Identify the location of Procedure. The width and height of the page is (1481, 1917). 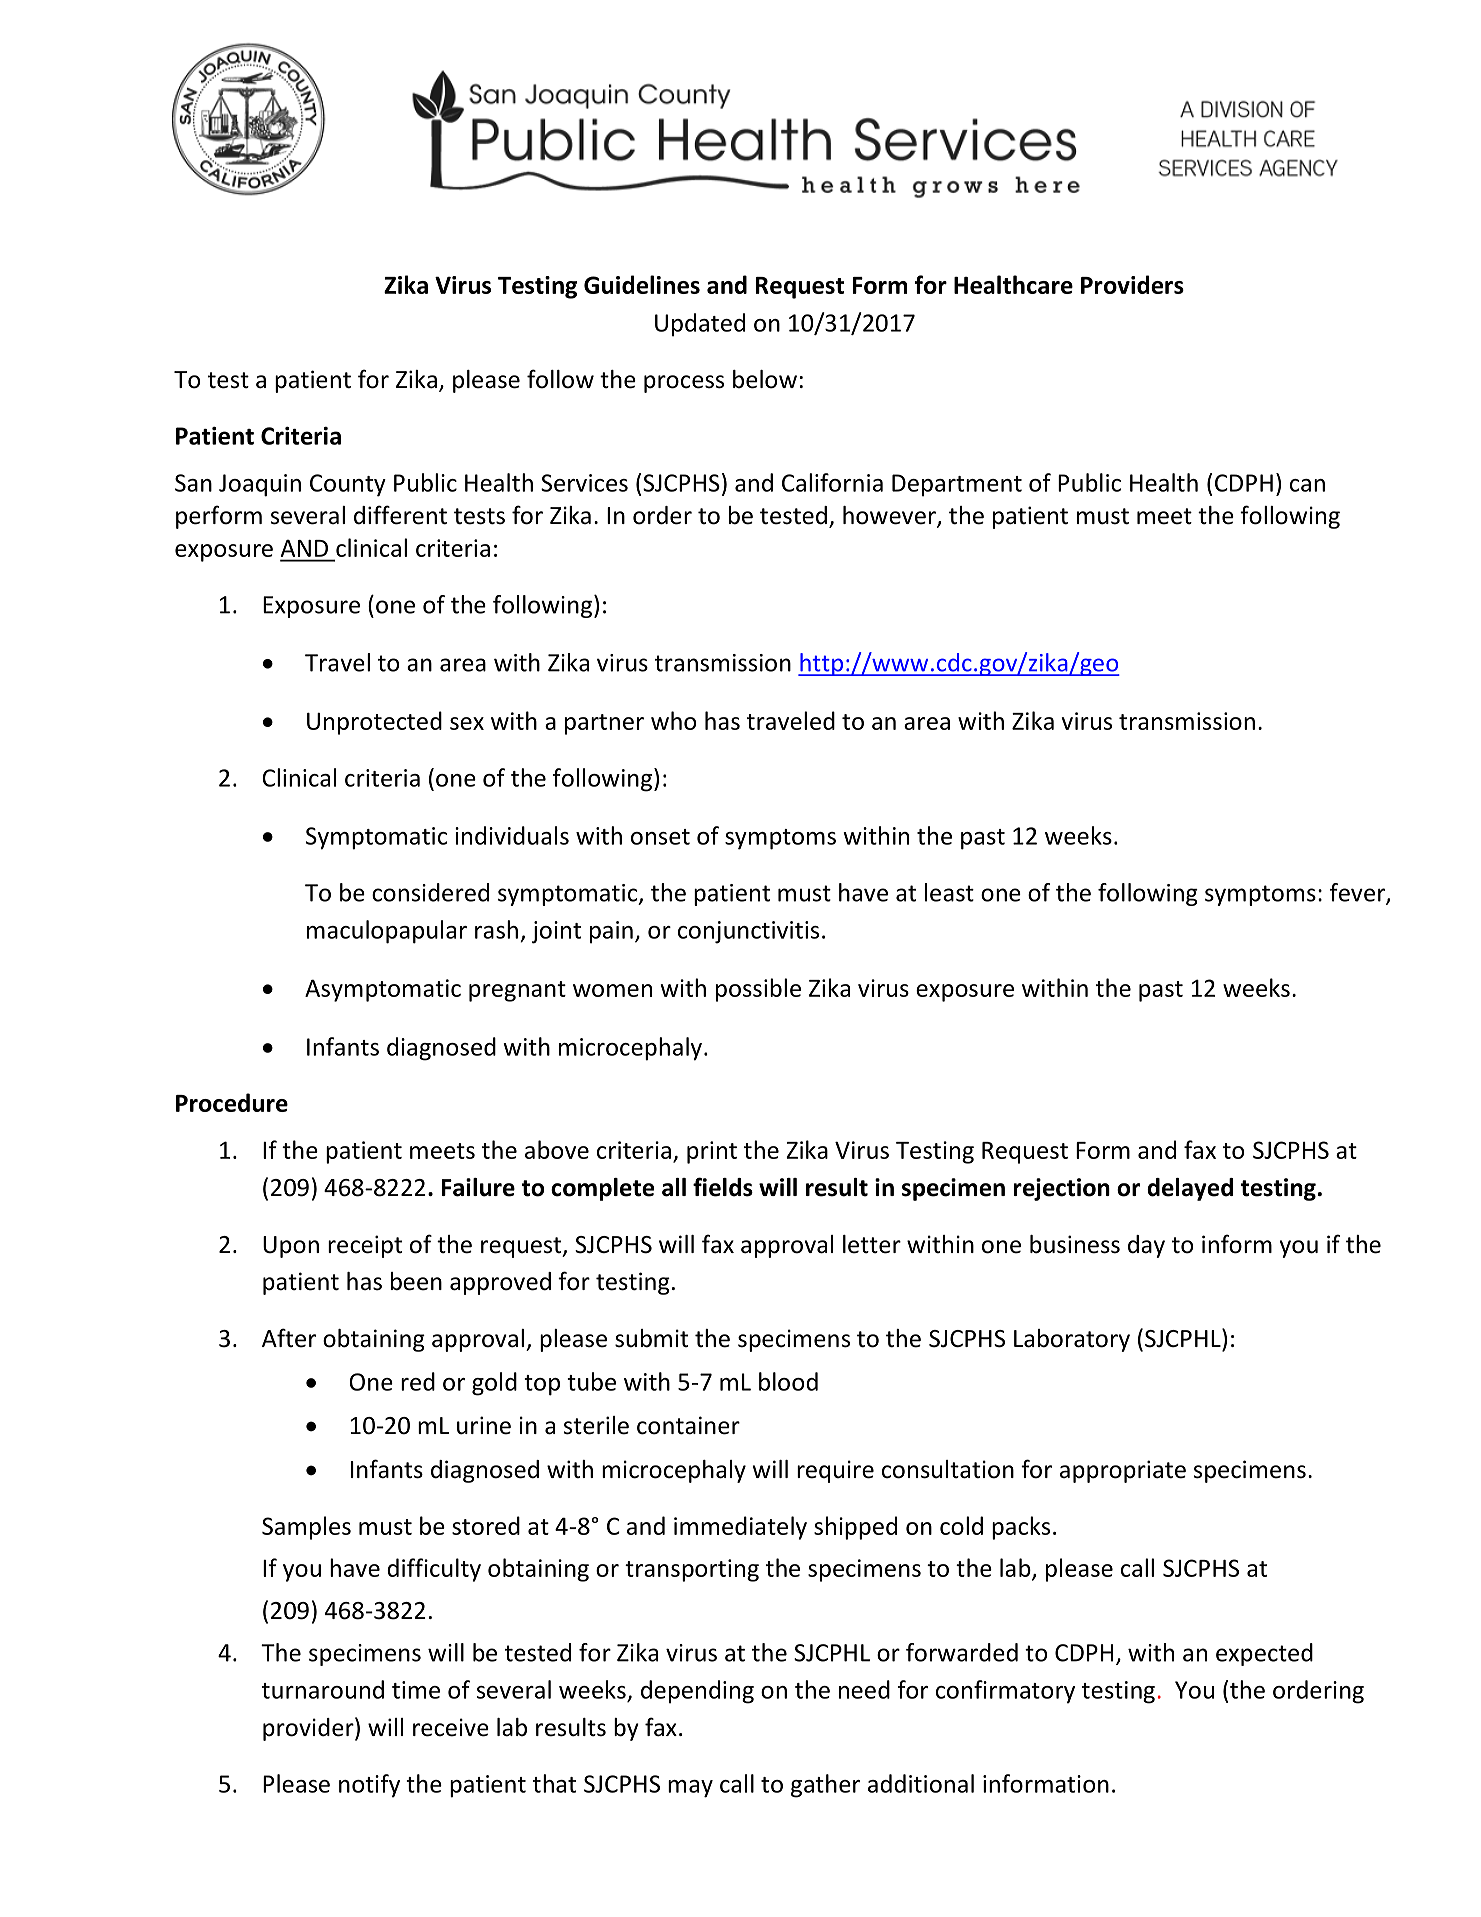
(232, 1102).
